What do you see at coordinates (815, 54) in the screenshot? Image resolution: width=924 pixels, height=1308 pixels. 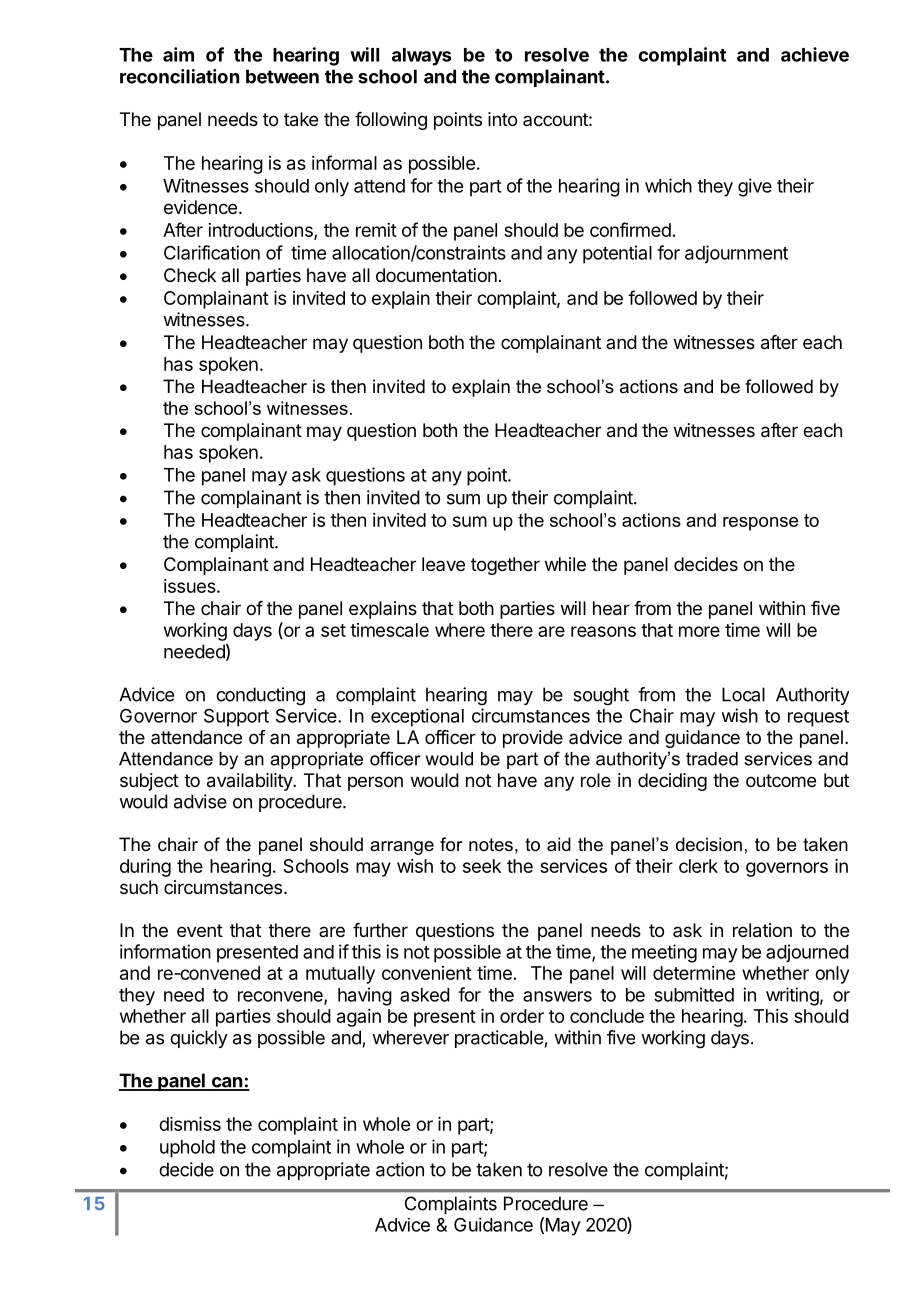 I see `achieve` at bounding box center [815, 54].
